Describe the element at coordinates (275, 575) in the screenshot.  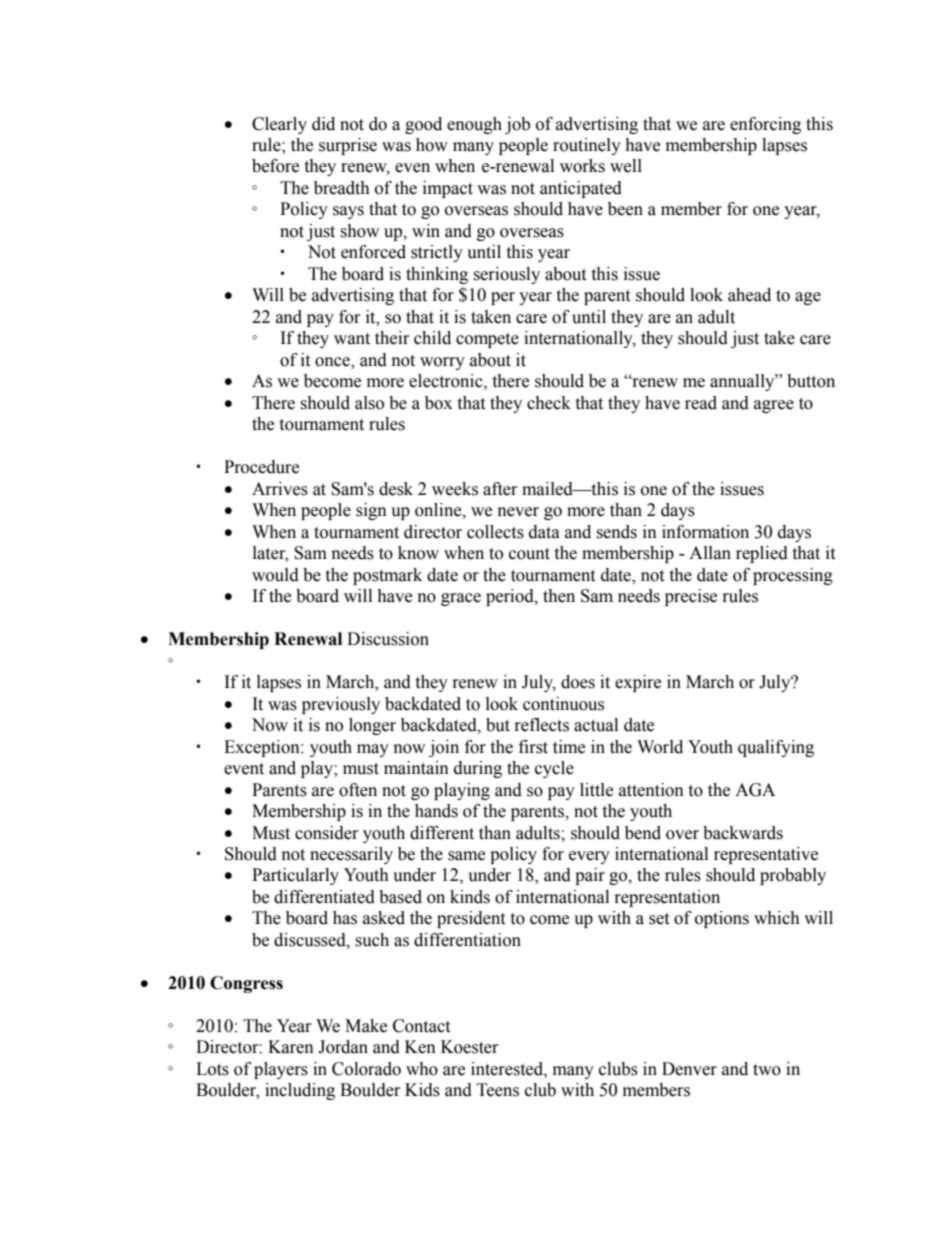
I see `would` at that location.
